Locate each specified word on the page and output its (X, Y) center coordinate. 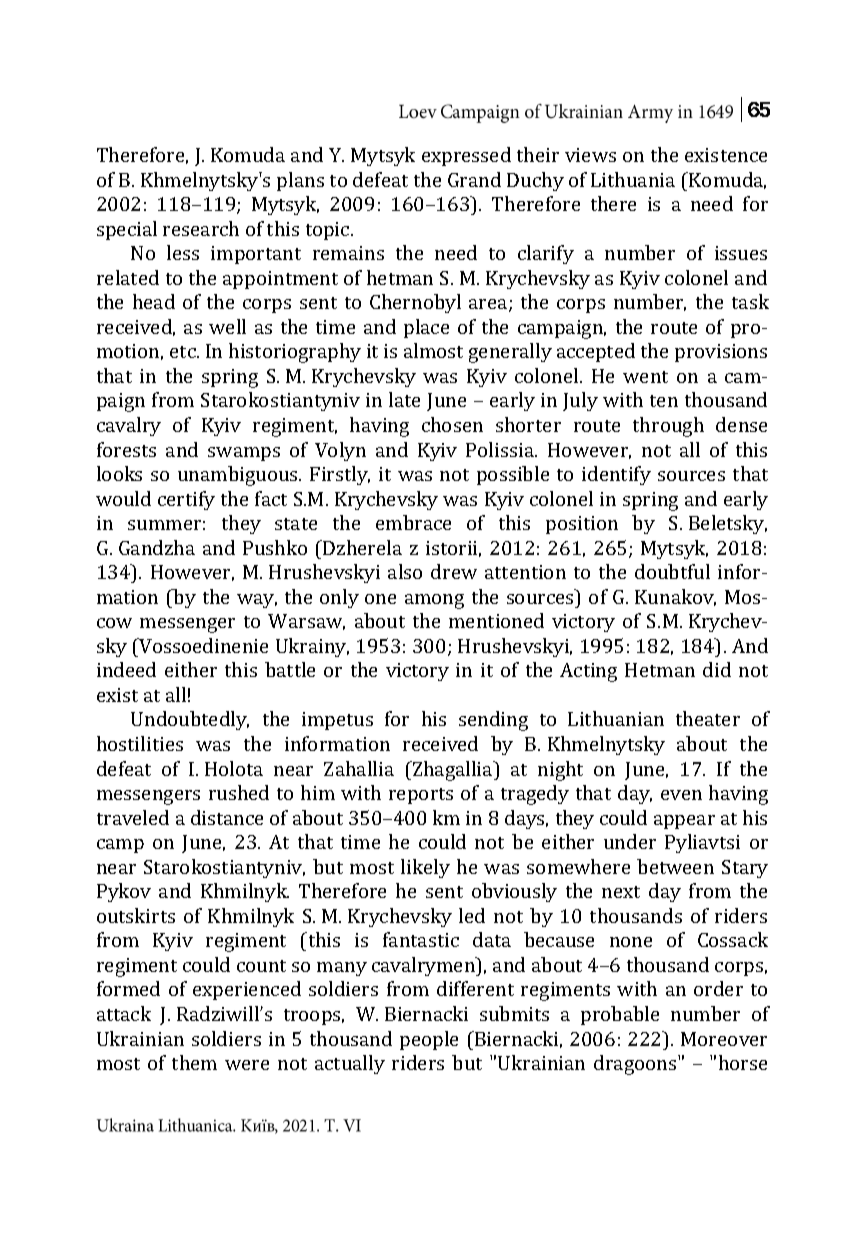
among (434, 601)
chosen (452, 424)
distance (227, 817)
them (194, 1062)
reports (421, 796)
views (590, 155)
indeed (126, 669)
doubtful (672, 571)
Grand (474, 179)
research (201, 228)
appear (684, 822)
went (645, 377)
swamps (244, 454)
